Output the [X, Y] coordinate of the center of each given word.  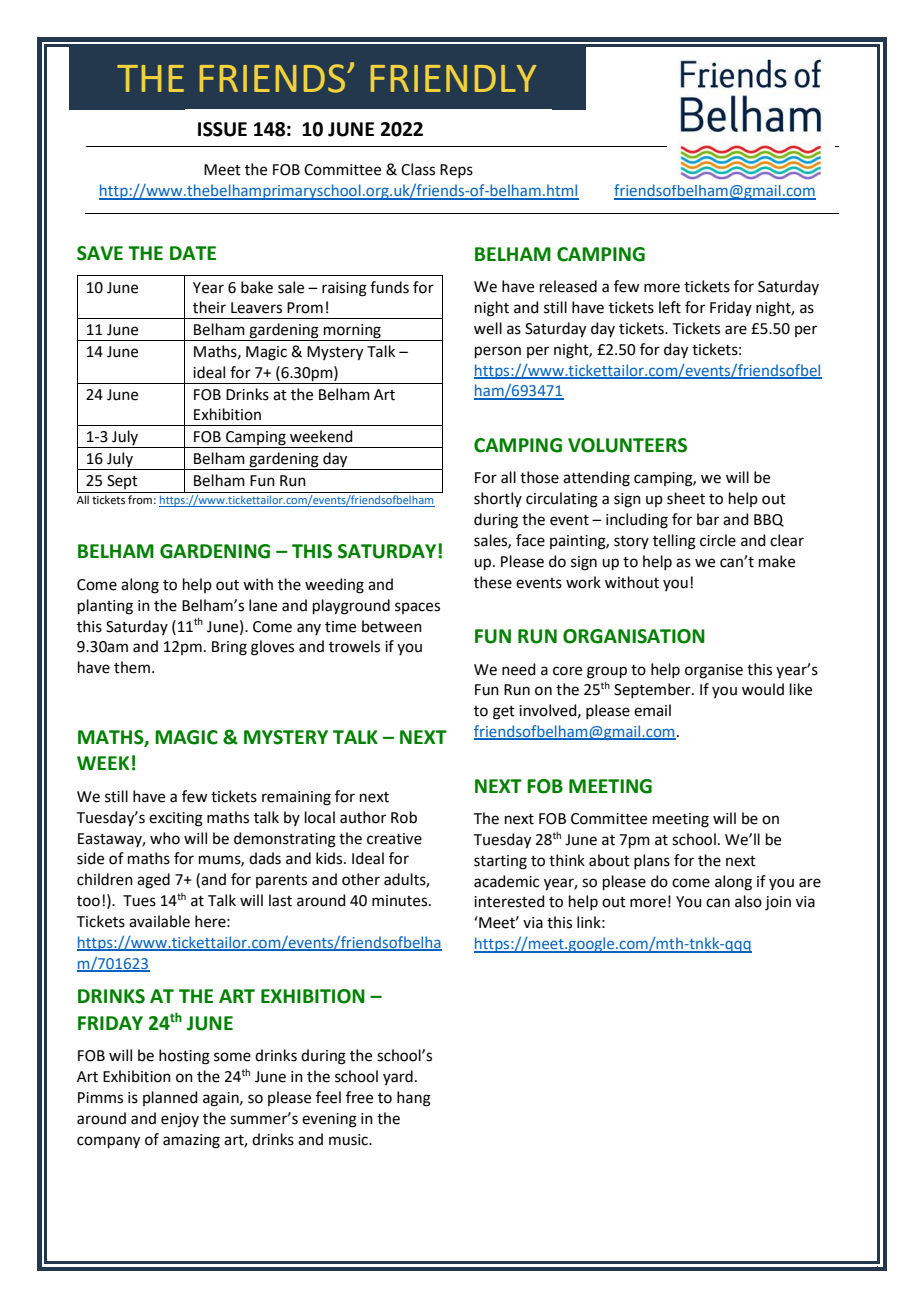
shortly [498, 499]
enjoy [180, 1120]
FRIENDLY [453, 78]
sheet [686, 498]
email [652, 710]
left [670, 307]
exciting [176, 819]
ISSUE [222, 129]
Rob [404, 817]
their [209, 307]
